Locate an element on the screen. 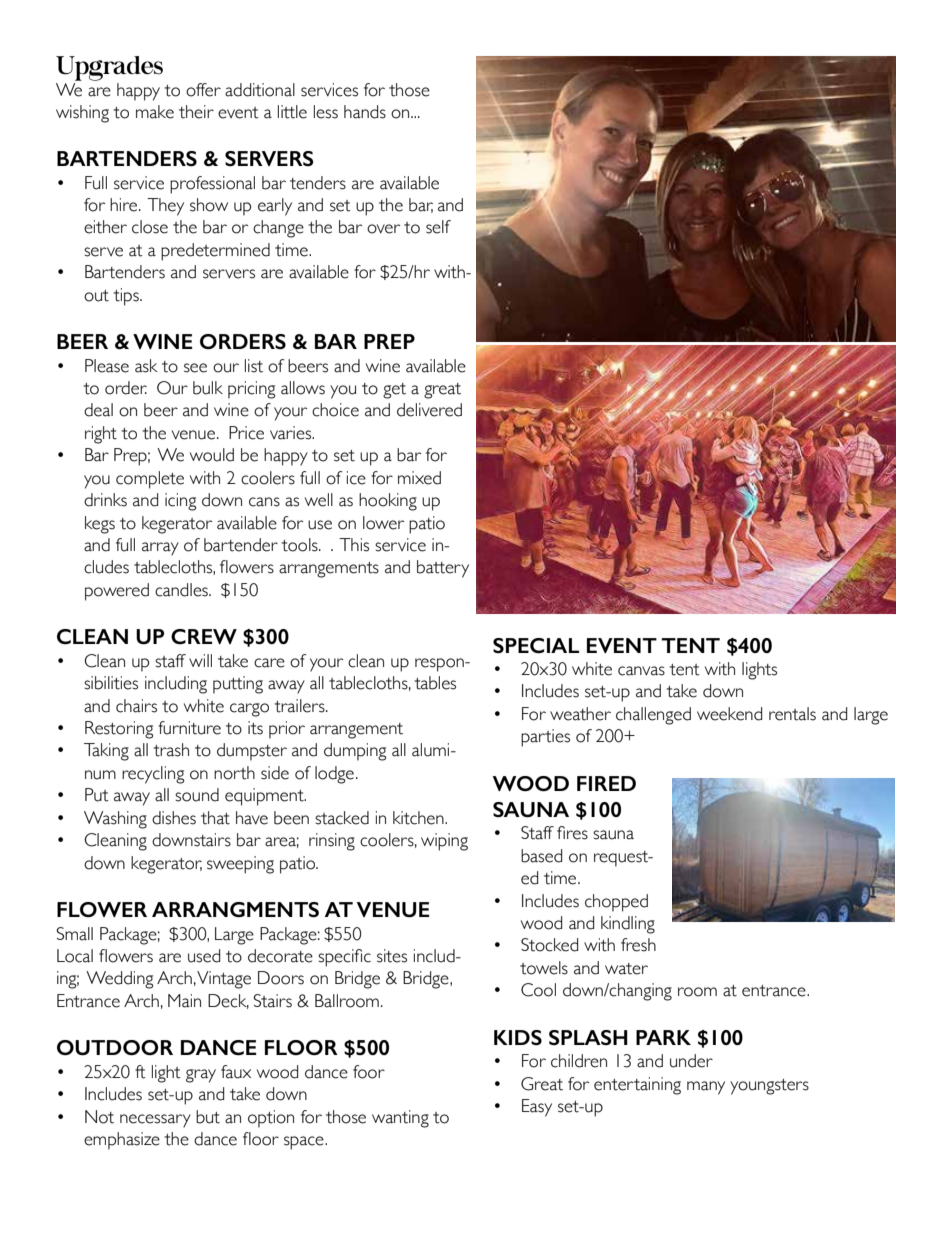 This screenshot has width=952, height=1233. wanting is located at coordinates (400, 1119).
